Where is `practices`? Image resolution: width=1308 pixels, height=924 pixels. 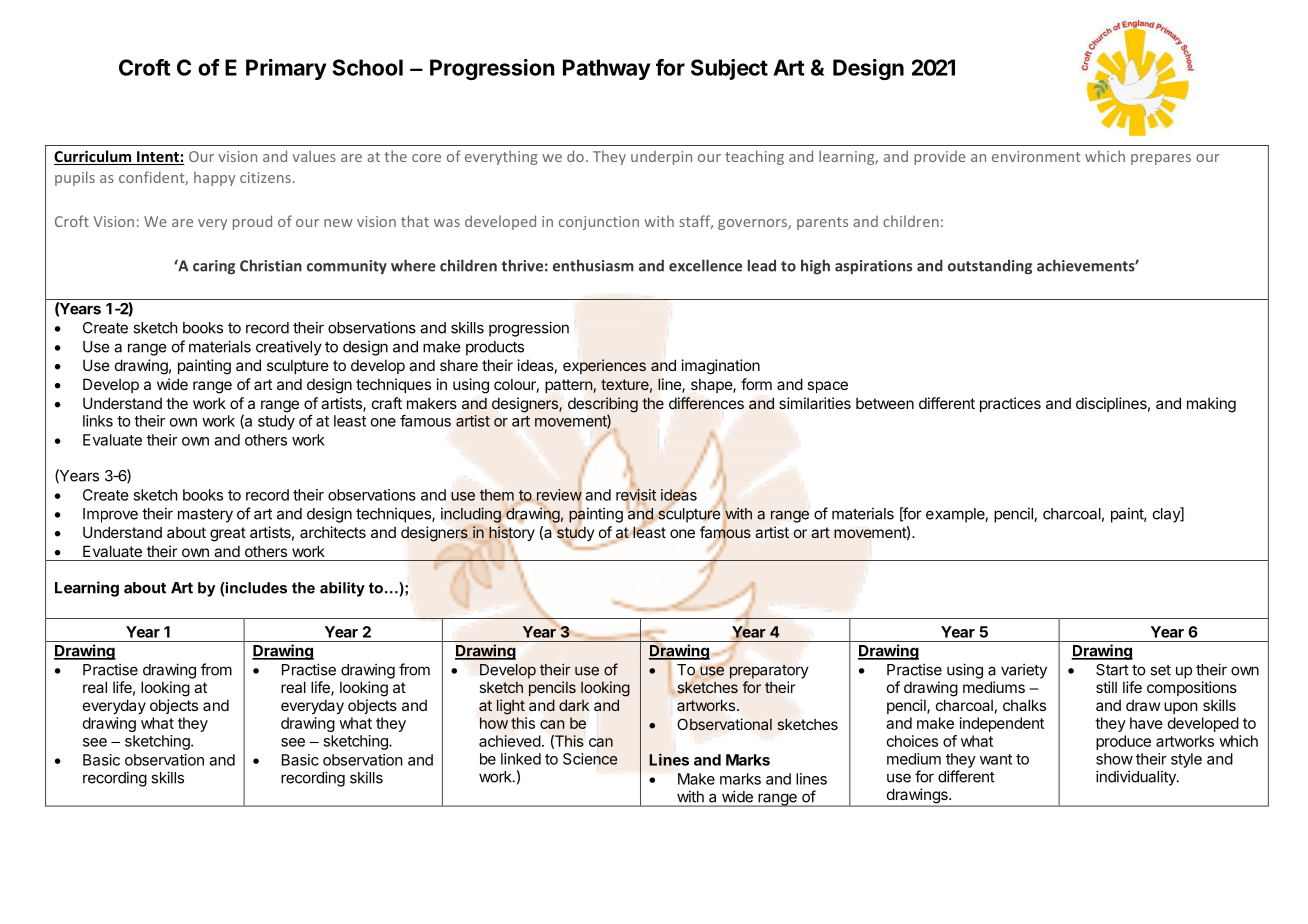
practices is located at coordinates (1010, 404).
